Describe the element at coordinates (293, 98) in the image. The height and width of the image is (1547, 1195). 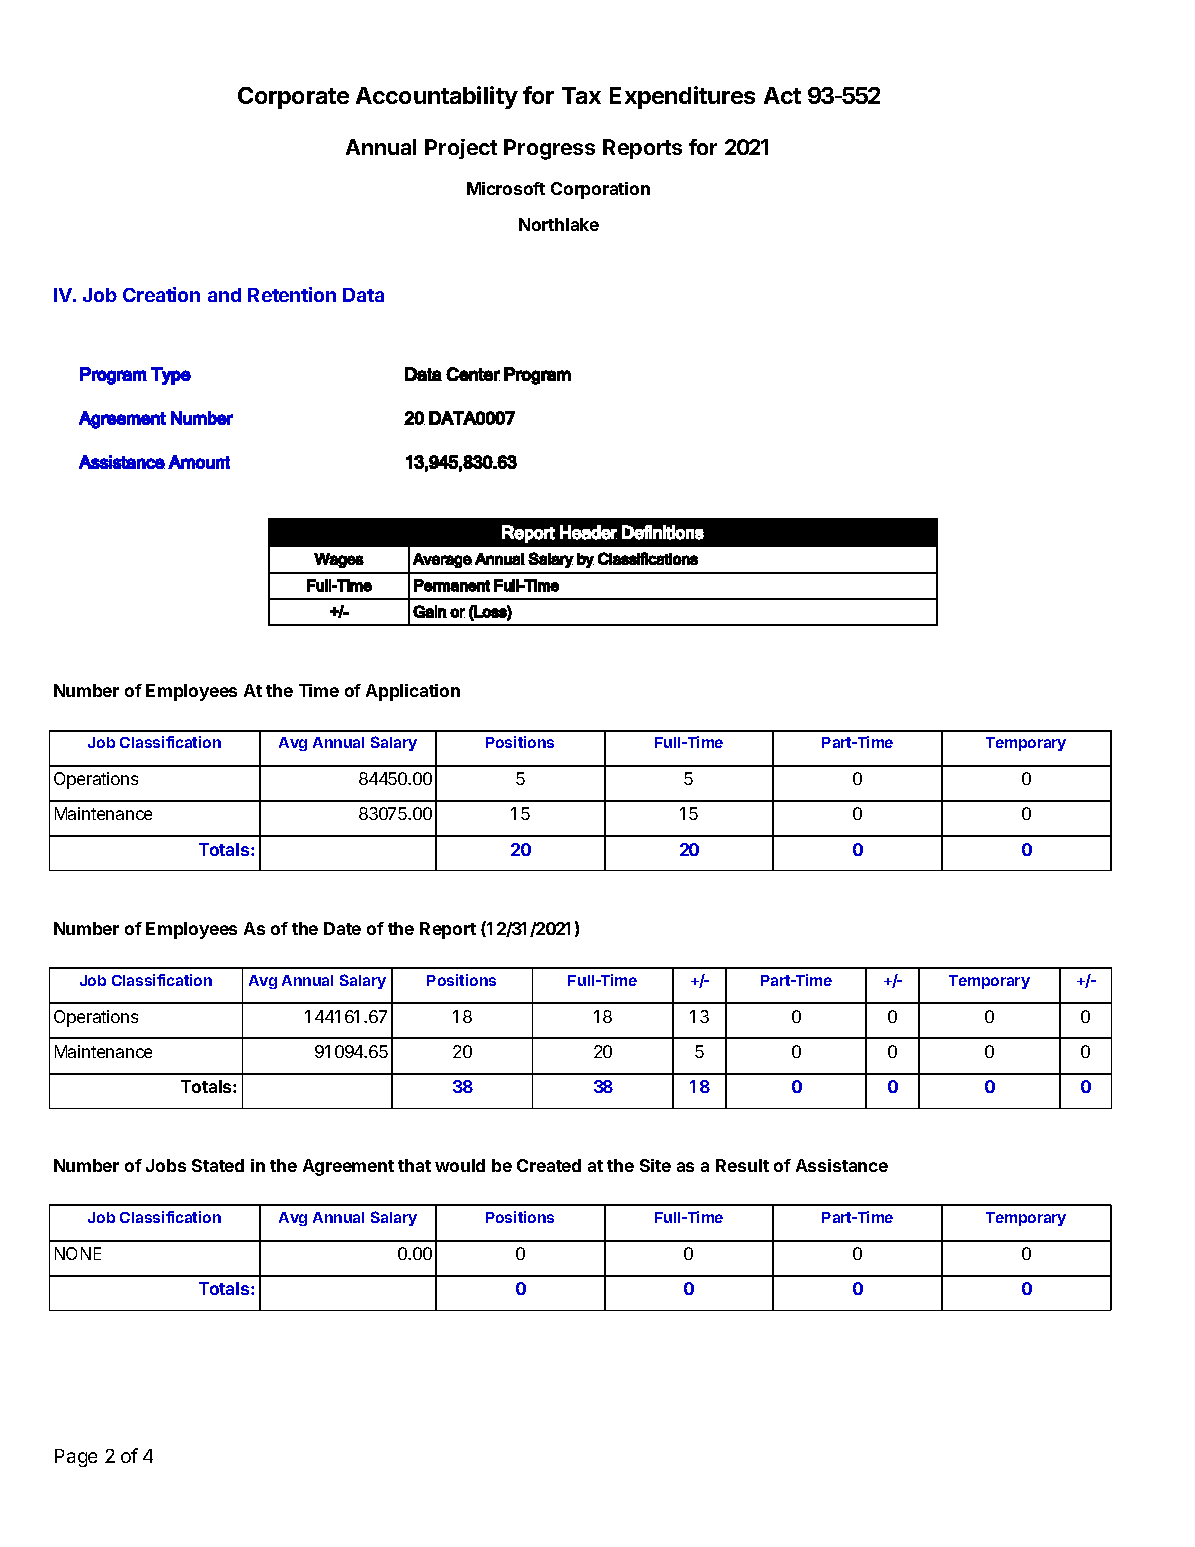
I see `Corporate` at that location.
